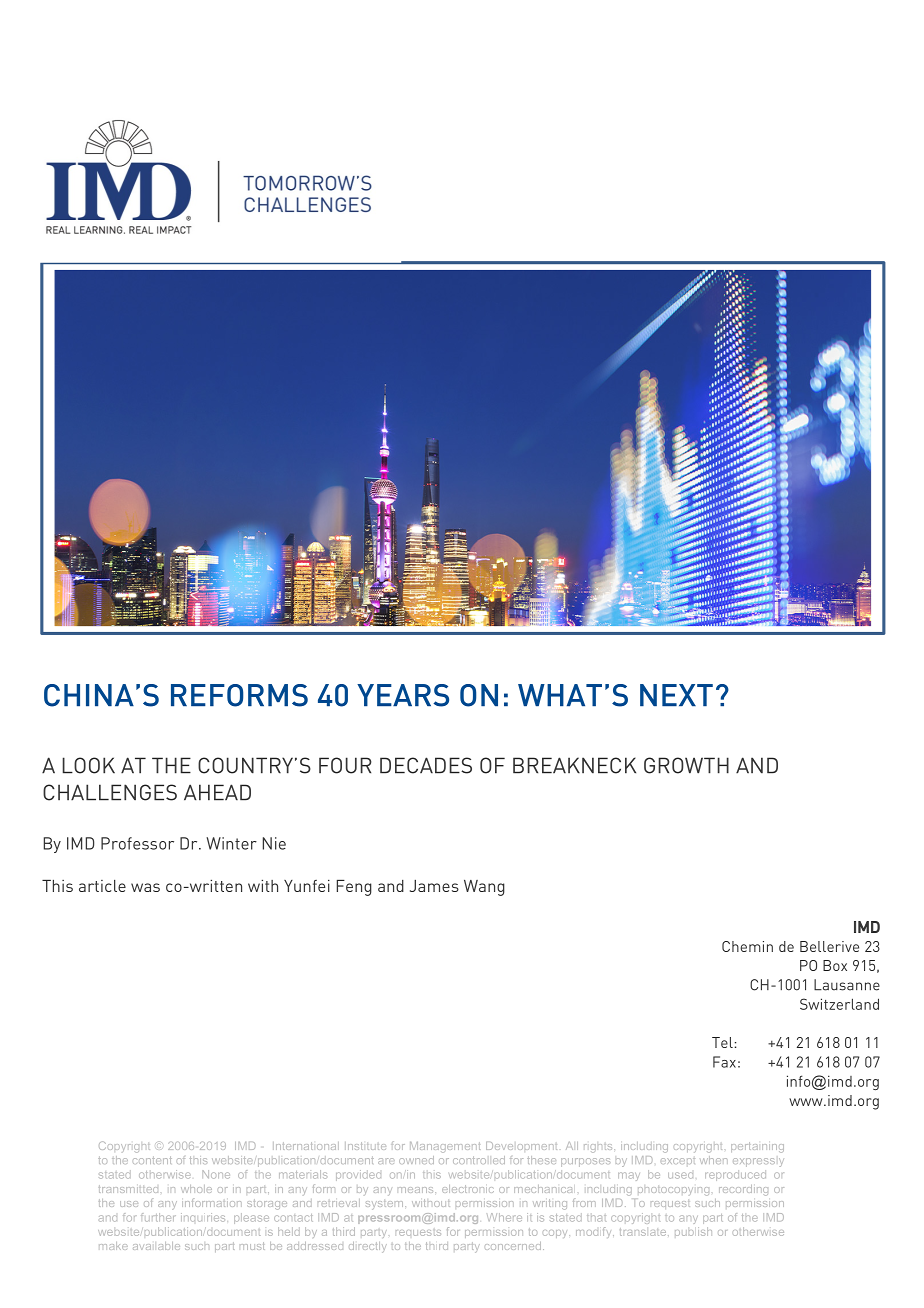 The height and width of the screenshot is (1308, 924). I want to click on Chemin, so click(747, 946).
